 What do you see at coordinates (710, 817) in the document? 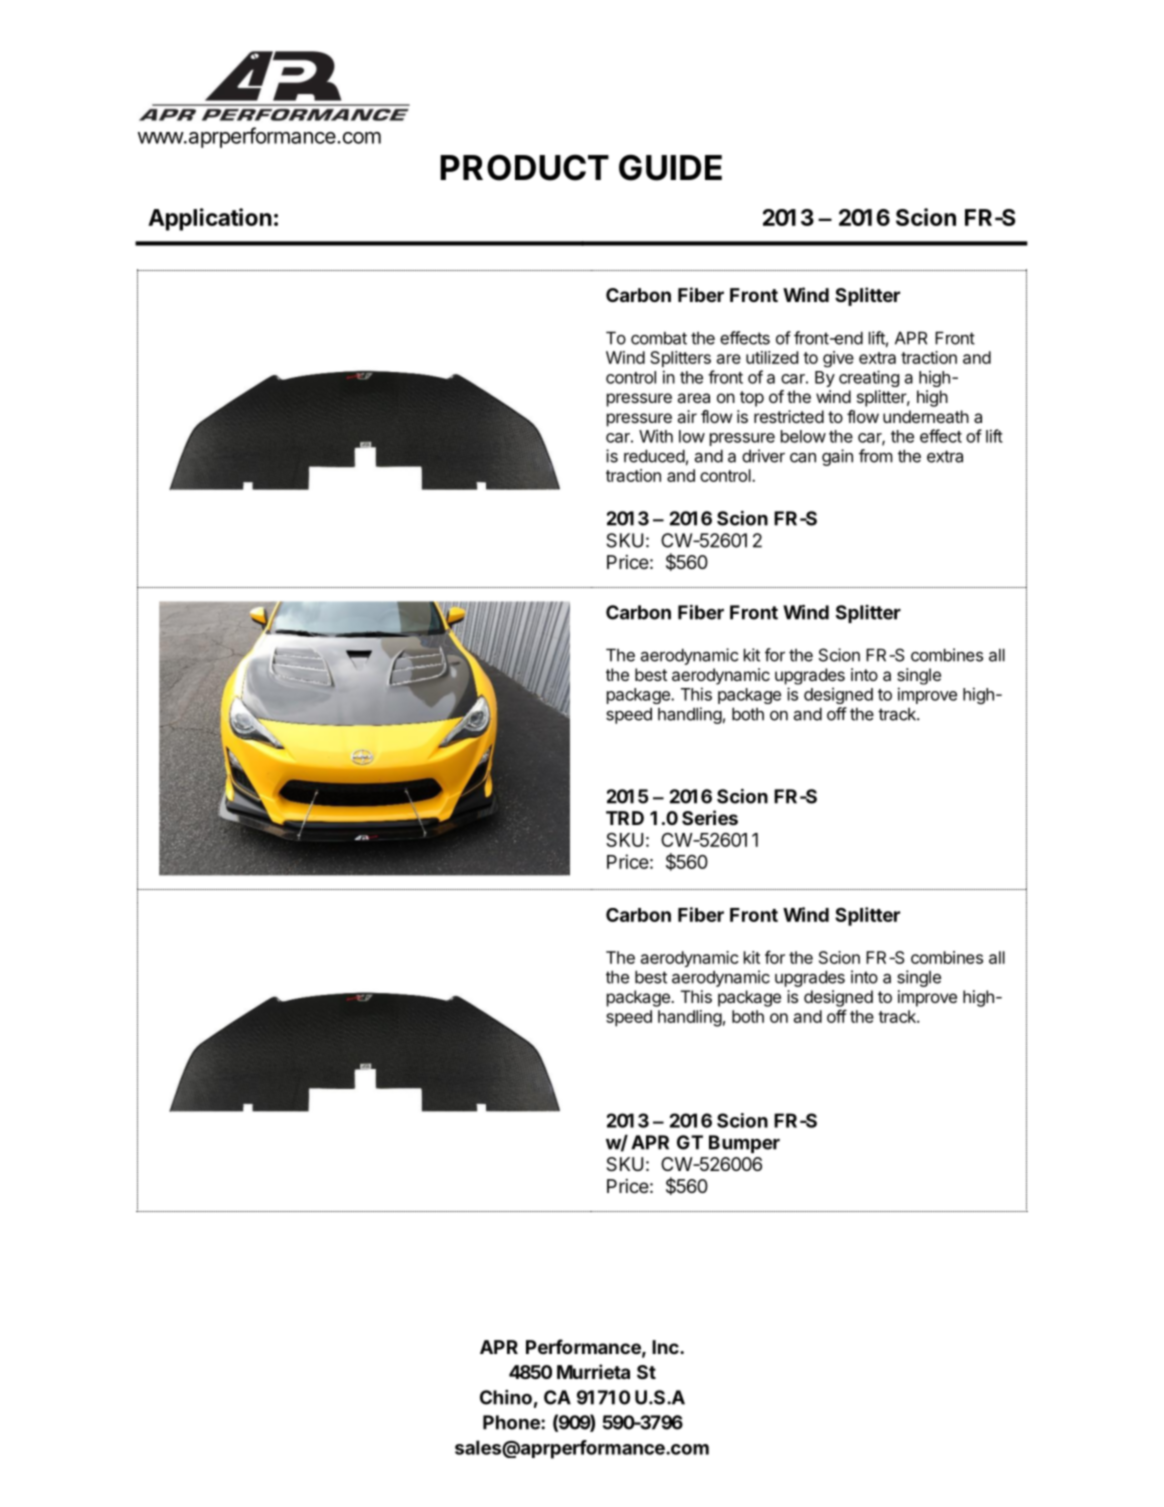
I see `Series` at bounding box center [710, 817].
